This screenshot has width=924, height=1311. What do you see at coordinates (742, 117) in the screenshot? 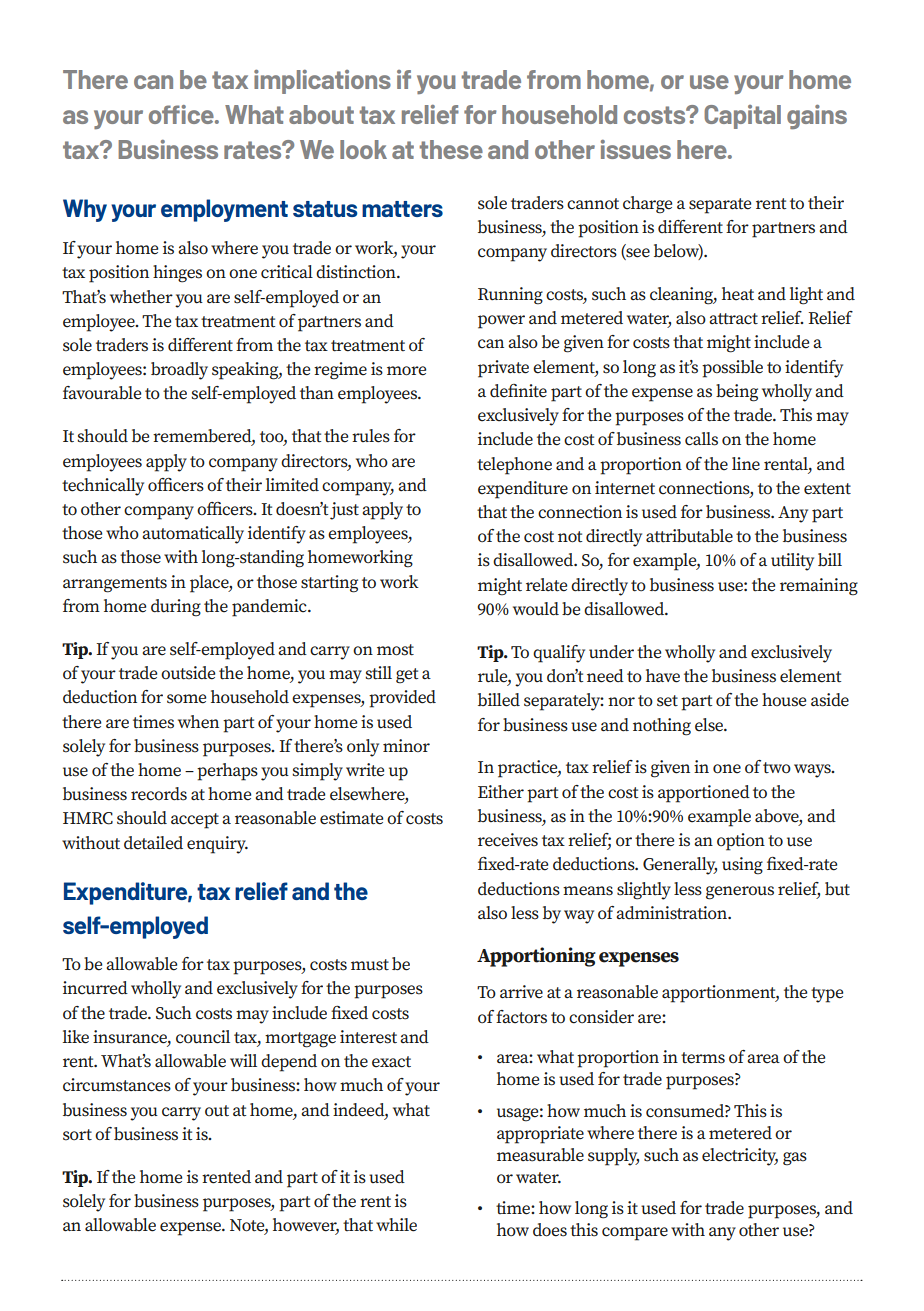
I see `Capital` at bounding box center [742, 117].
